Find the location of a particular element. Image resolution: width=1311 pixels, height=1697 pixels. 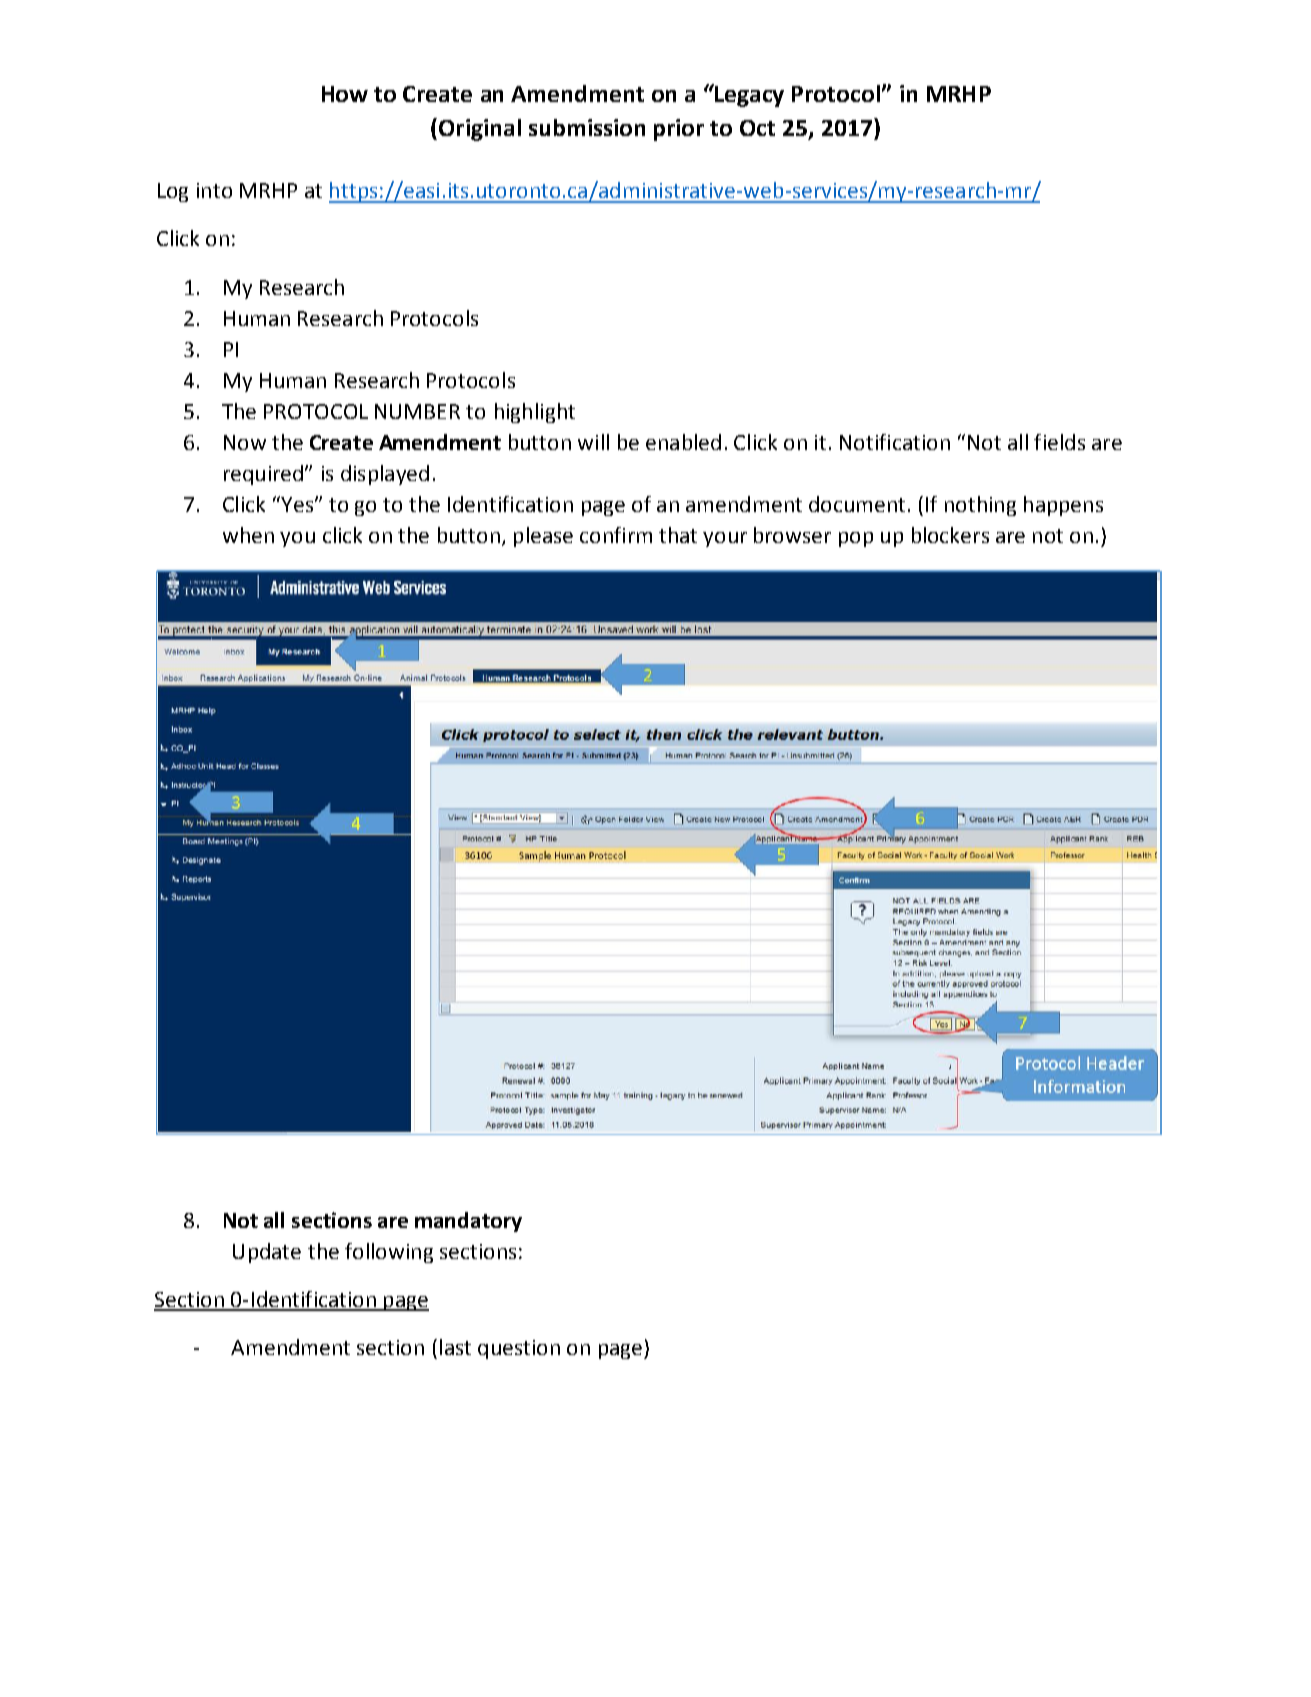

How is located at coordinates (345, 94).
